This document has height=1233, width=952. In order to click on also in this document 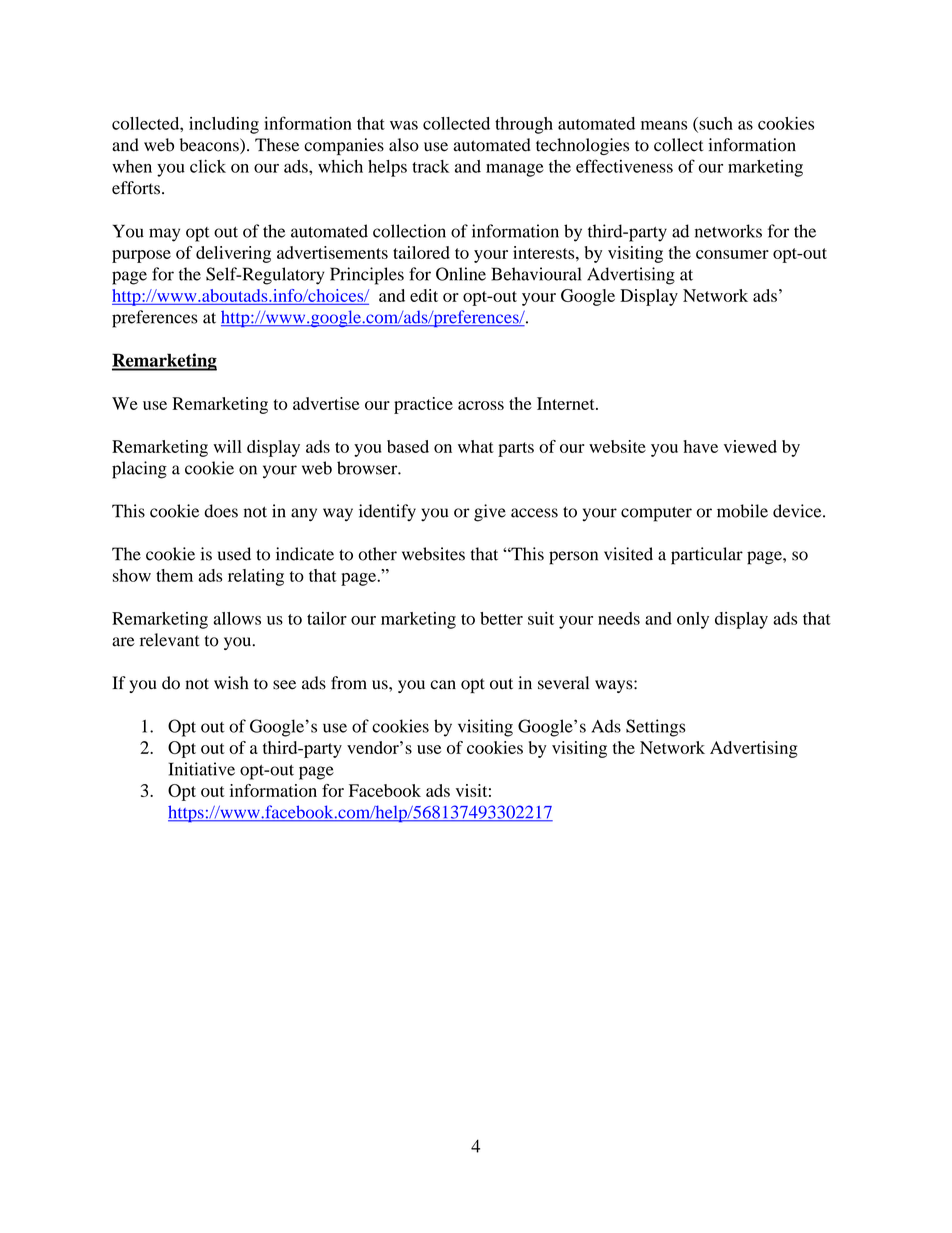, I will do `click(404, 145)`.
